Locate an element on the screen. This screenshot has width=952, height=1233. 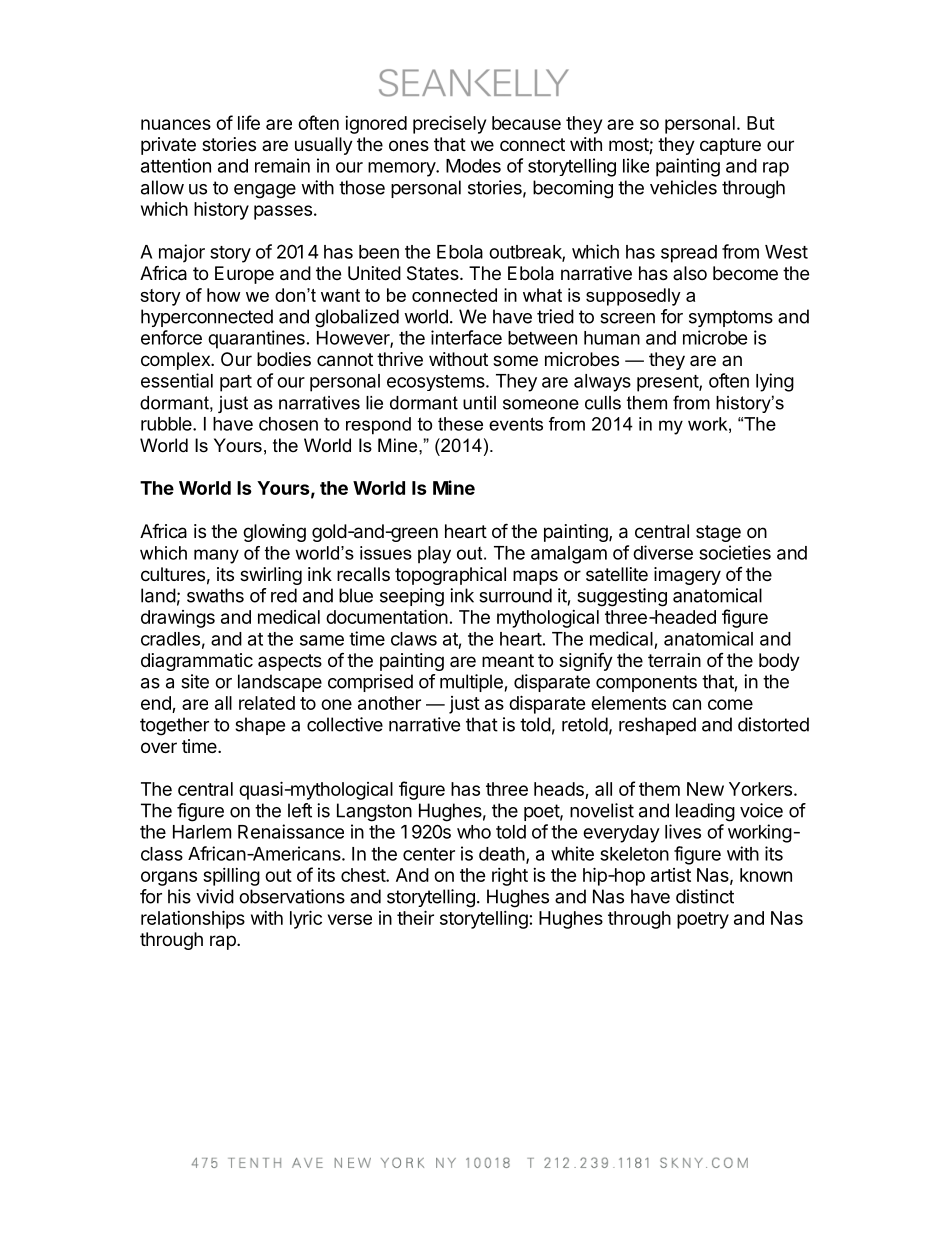
life is located at coordinates (249, 122).
